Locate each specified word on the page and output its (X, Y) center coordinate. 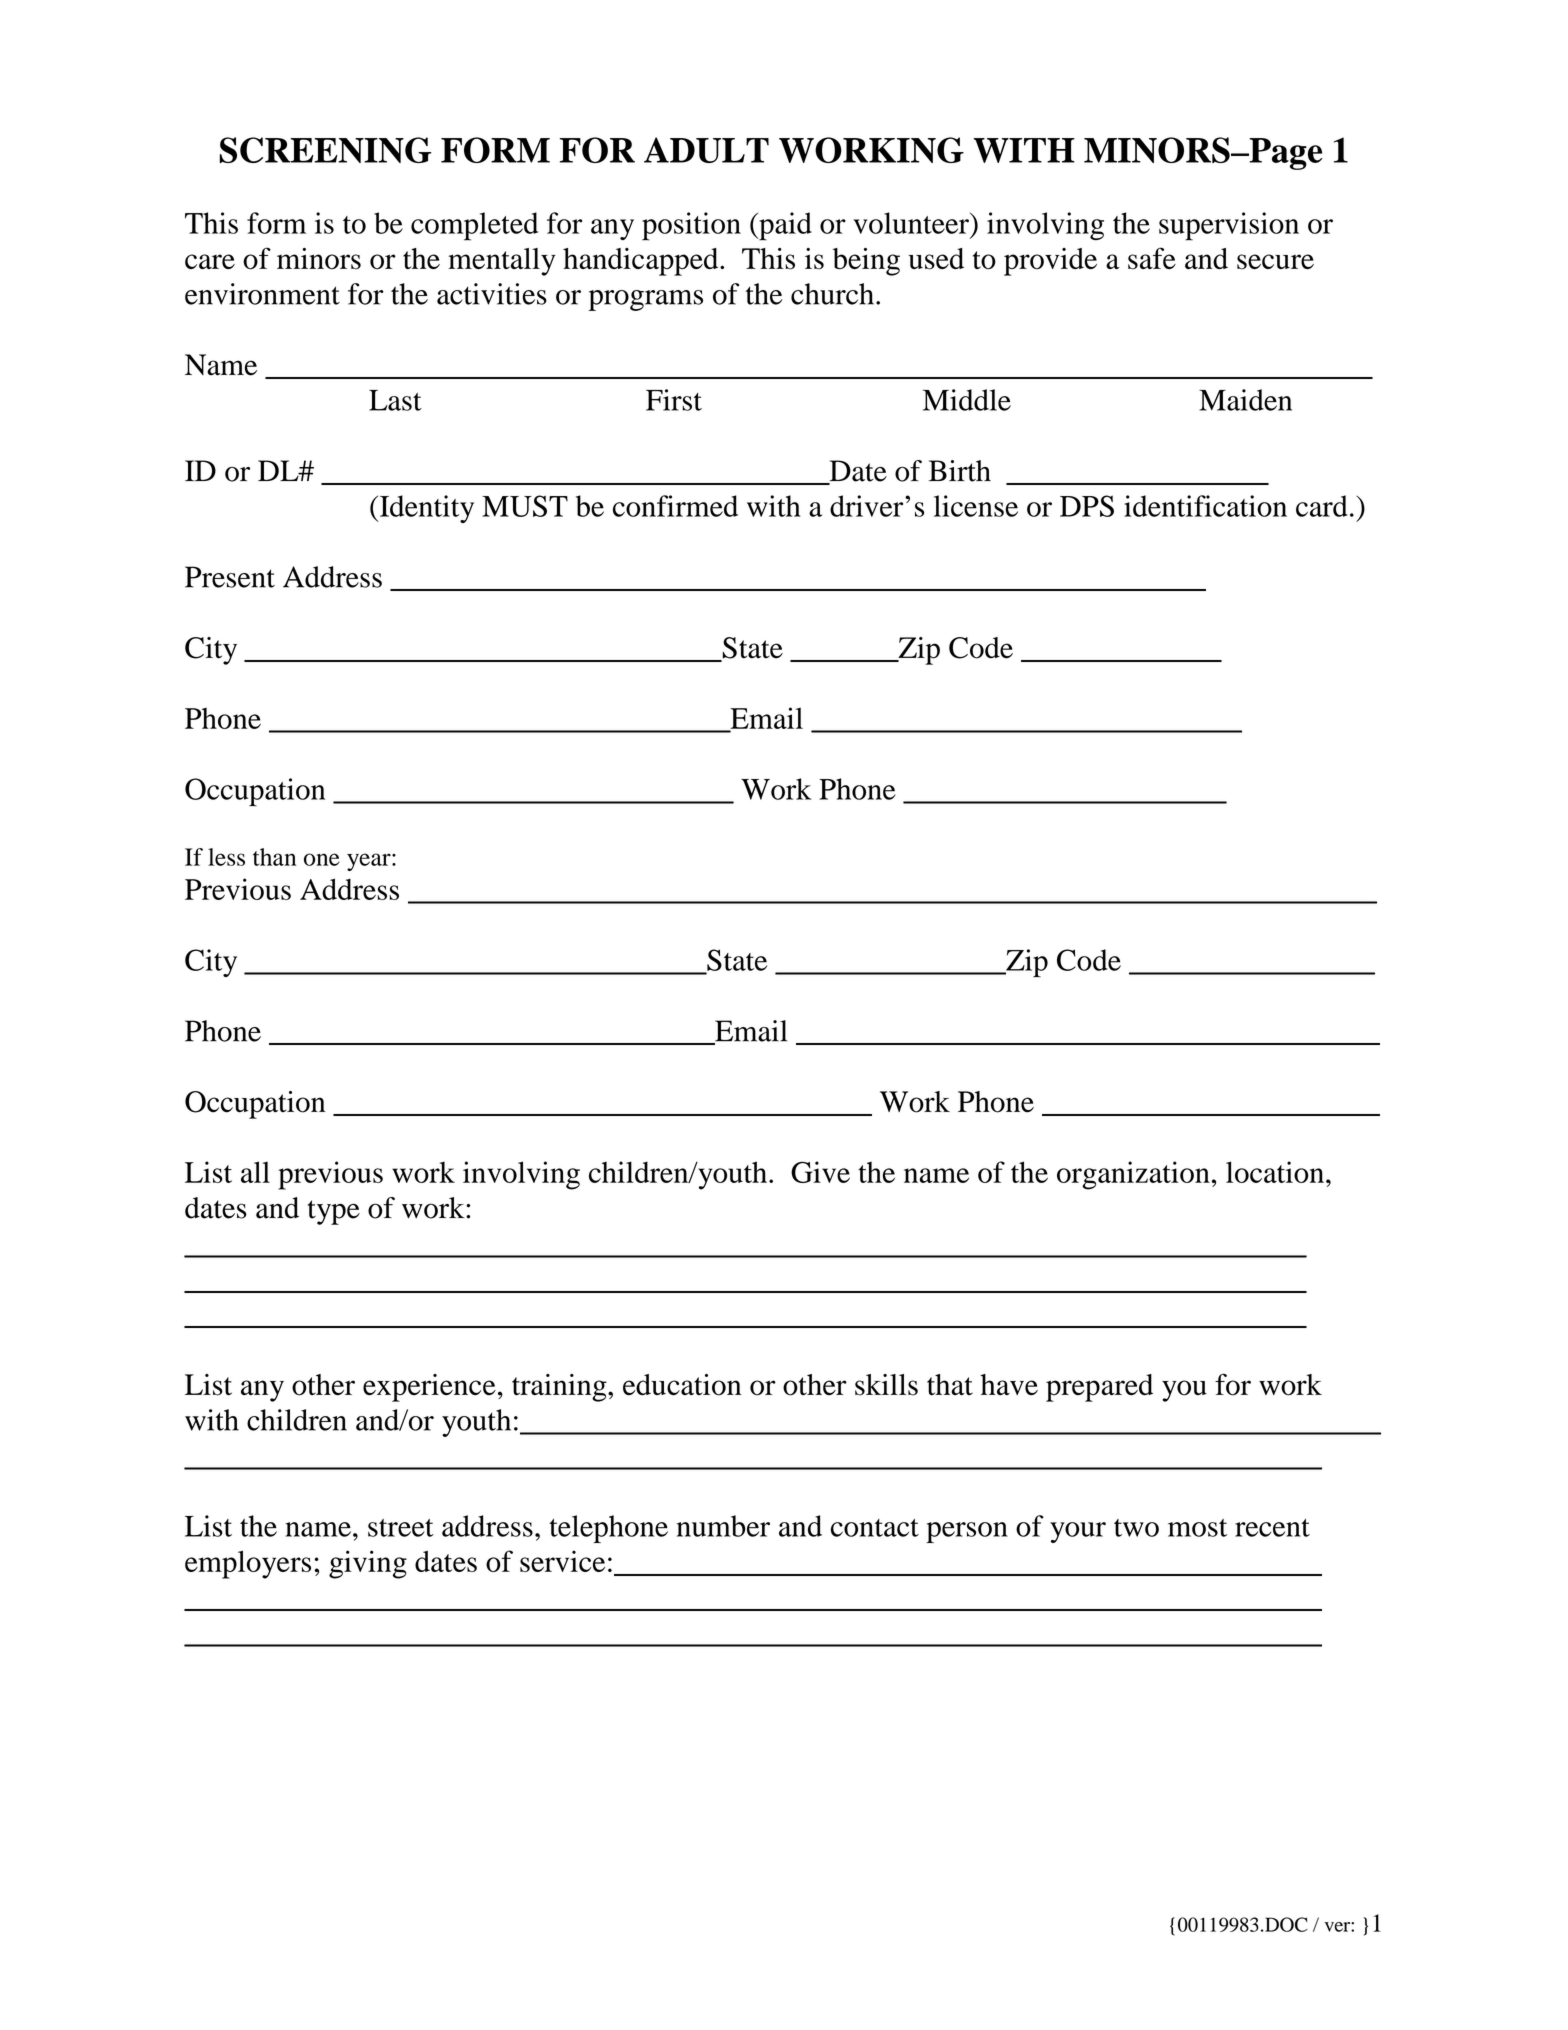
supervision (1229, 226)
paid (784, 226)
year (370, 862)
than (274, 857)
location (1276, 1172)
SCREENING (325, 150)
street (401, 1528)
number (723, 1526)
